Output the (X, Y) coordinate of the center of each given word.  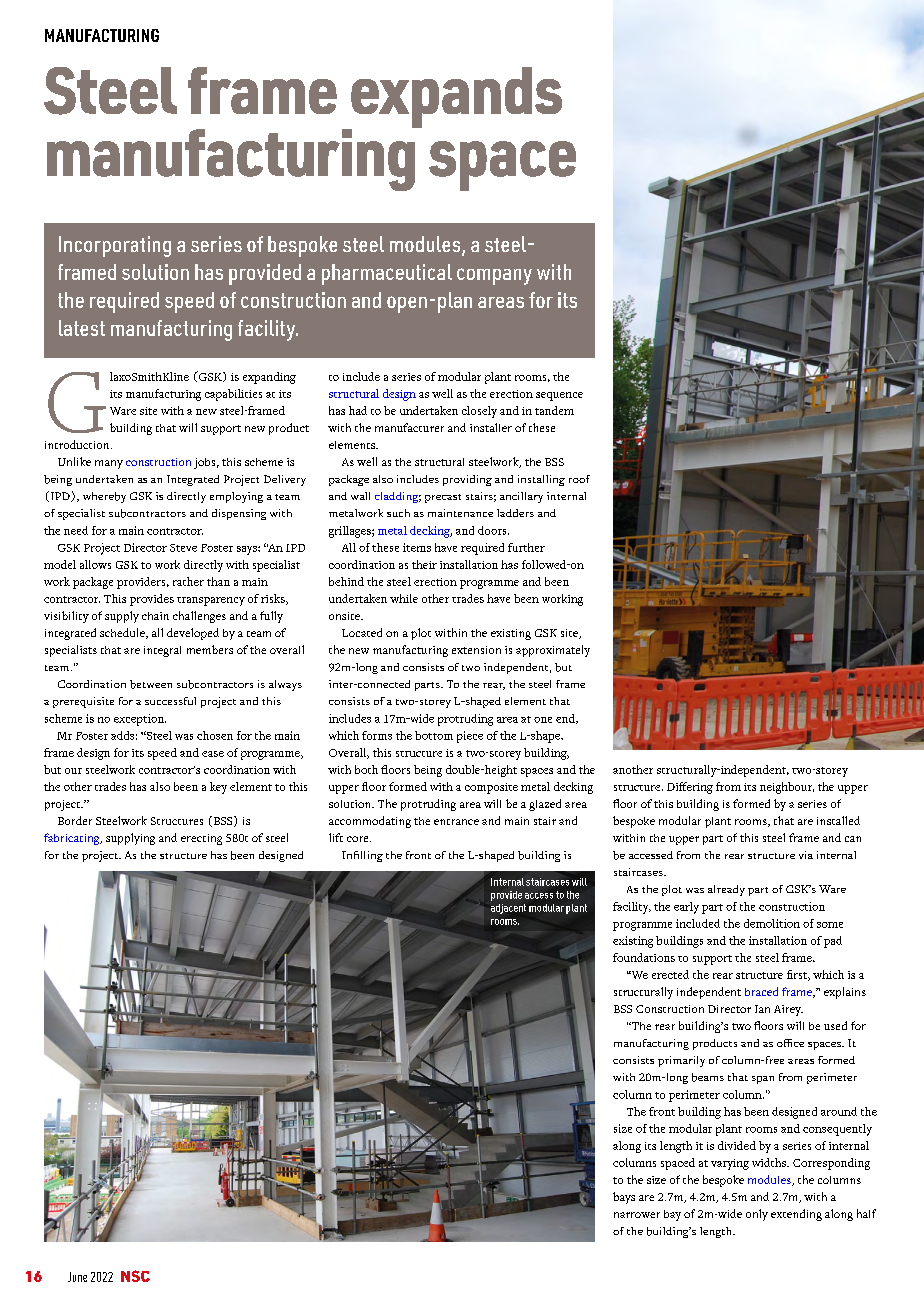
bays (624, 1198)
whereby (104, 497)
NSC (135, 1276)
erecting (201, 839)
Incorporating (115, 246)
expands (455, 99)
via (806, 855)
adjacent (508, 909)
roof (579, 479)
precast (443, 498)
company (494, 276)
